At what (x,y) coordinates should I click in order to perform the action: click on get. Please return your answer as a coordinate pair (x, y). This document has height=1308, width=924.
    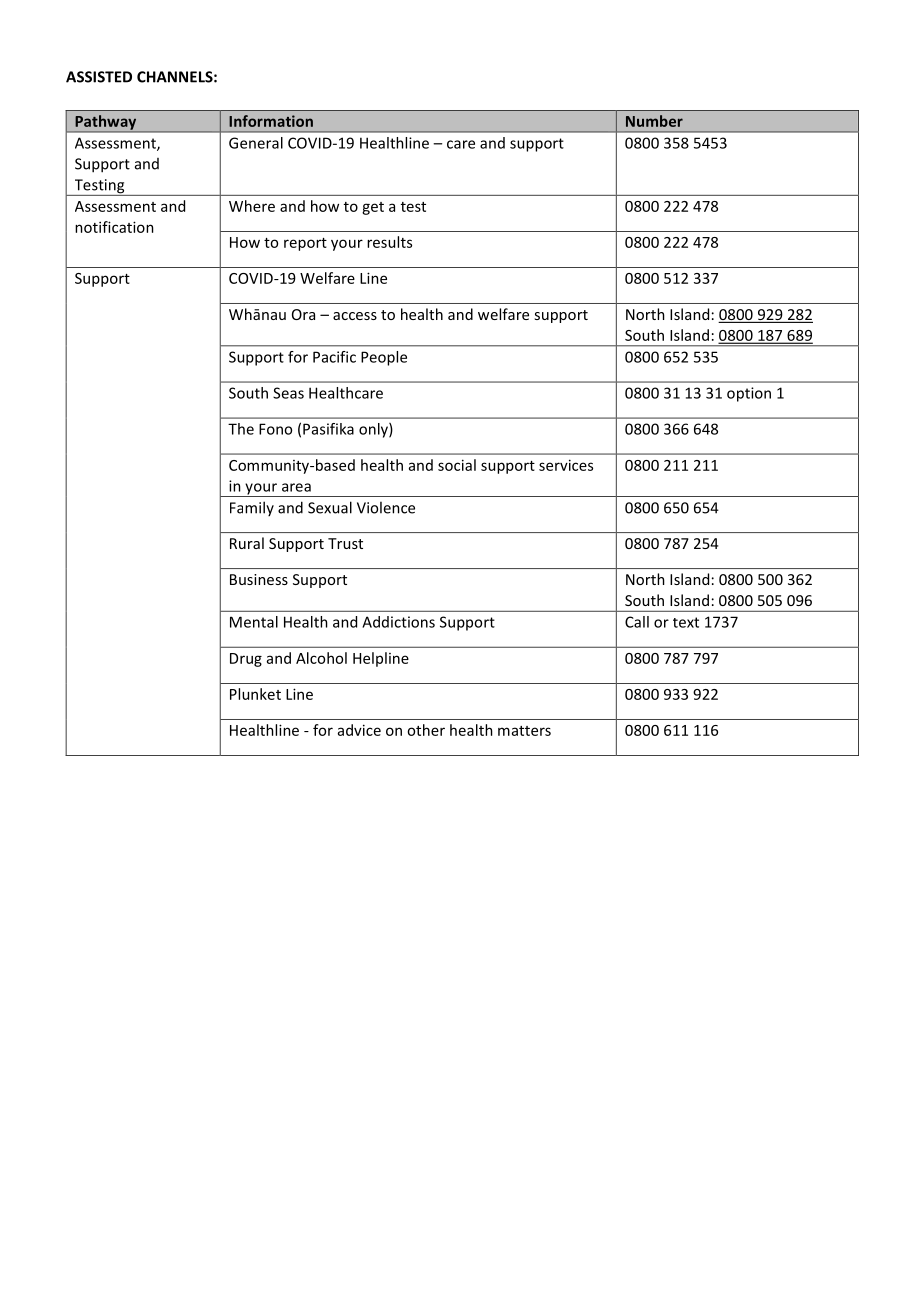
    Looking at the image, I should click on (373, 208).
